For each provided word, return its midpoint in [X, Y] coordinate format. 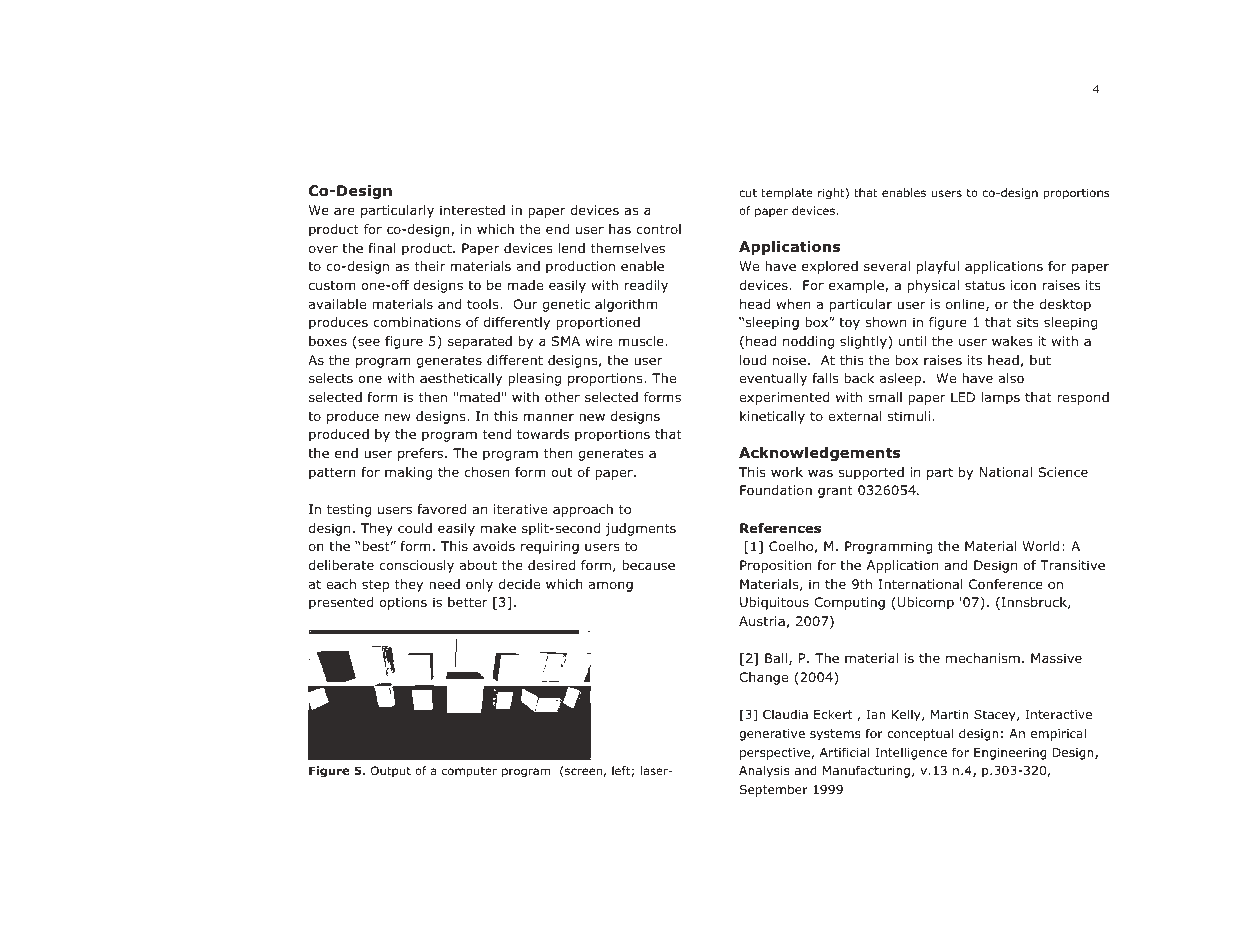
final [382, 248]
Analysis [764, 771]
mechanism [983, 658]
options [403, 603]
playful [938, 267]
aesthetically [461, 379]
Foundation [776, 490]
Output [391, 772]
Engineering [1010, 754]
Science [1063, 472]
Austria [762, 621]
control [658, 229]
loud [753, 360]
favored [442, 509]
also [1011, 378]
